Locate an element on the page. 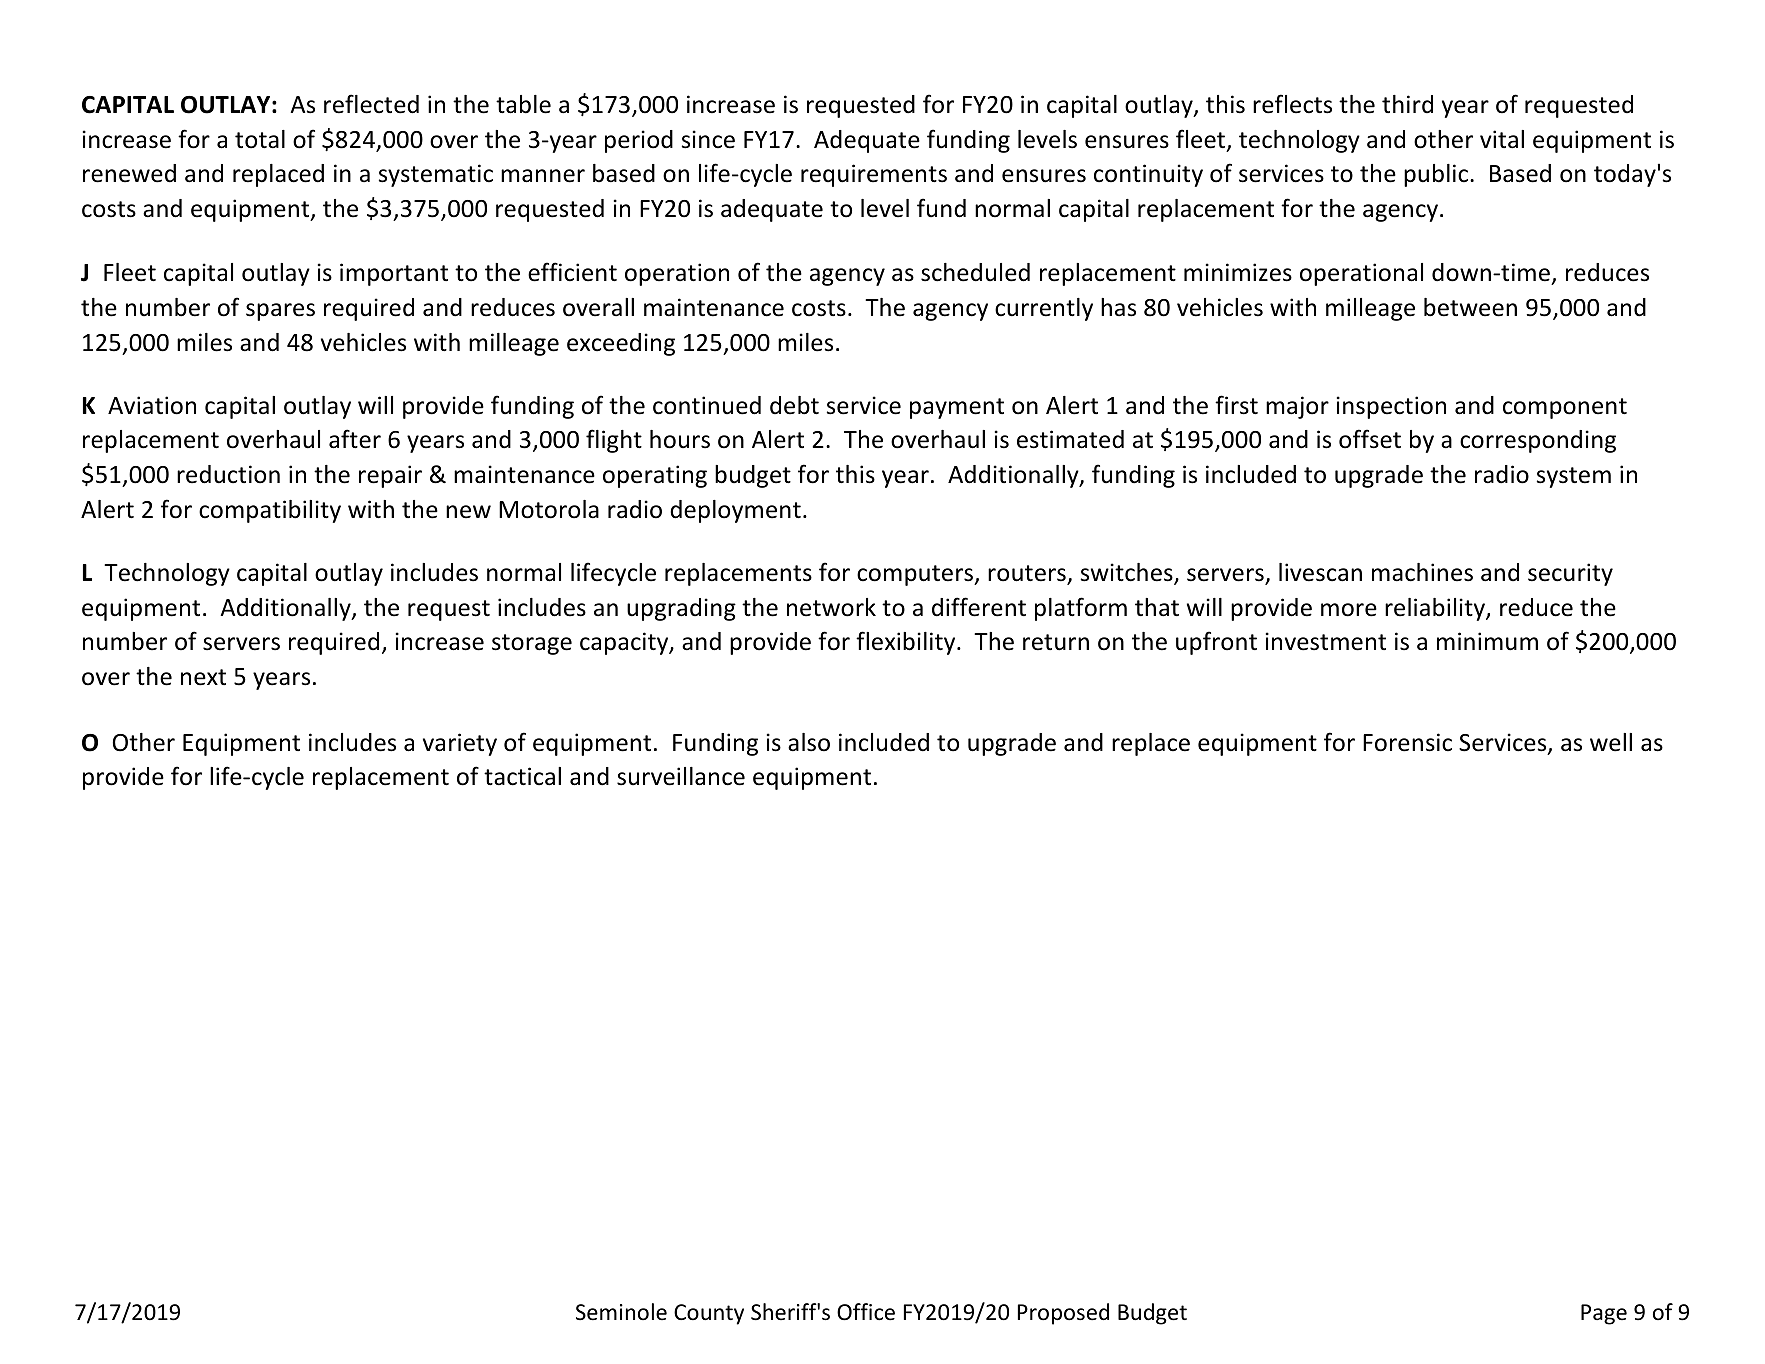  Seminole is located at coordinates (621, 1312).
